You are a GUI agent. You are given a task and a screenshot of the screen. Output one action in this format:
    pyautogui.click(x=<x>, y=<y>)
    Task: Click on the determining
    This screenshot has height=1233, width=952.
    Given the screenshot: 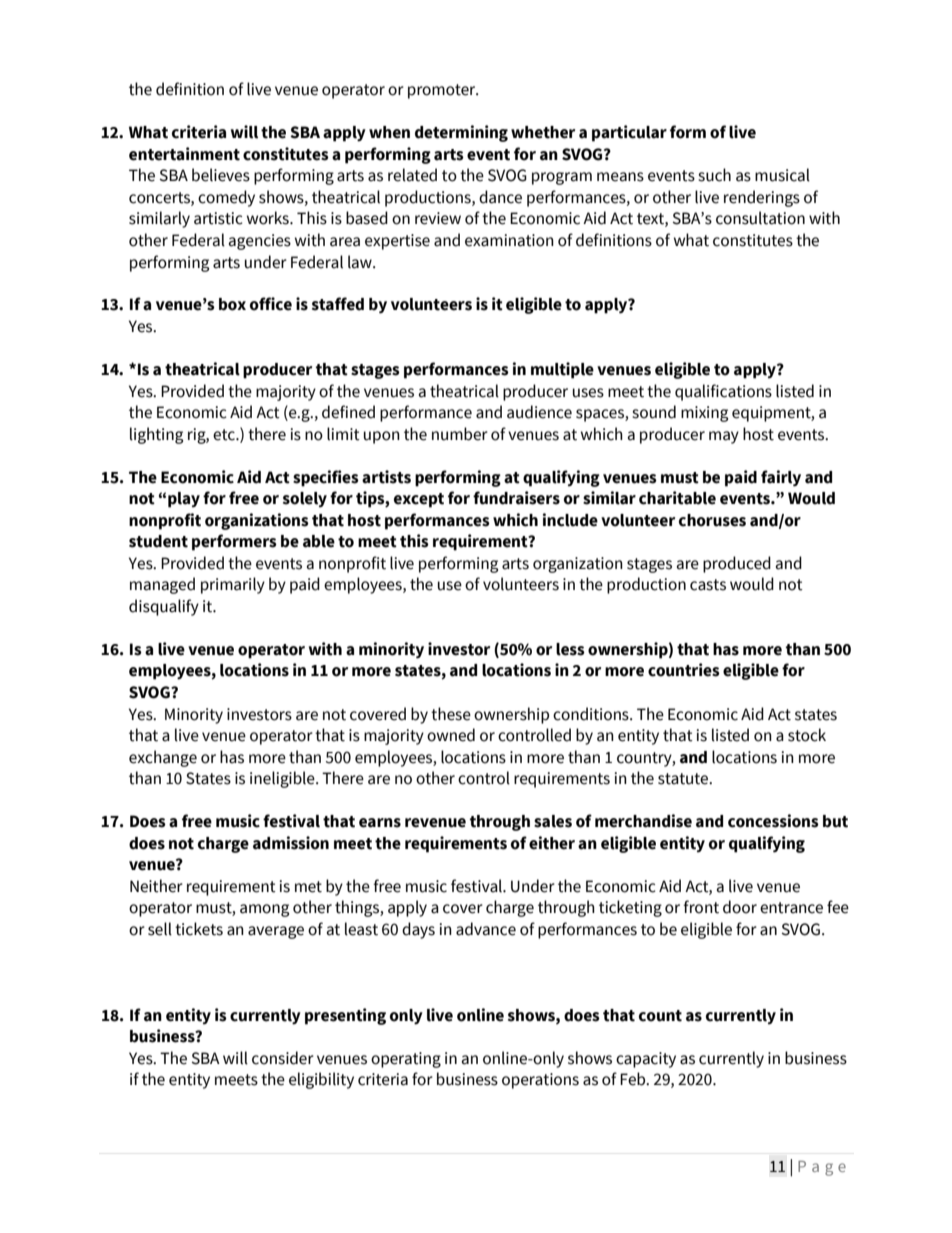 What is the action you would take?
    pyautogui.click(x=461, y=133)
